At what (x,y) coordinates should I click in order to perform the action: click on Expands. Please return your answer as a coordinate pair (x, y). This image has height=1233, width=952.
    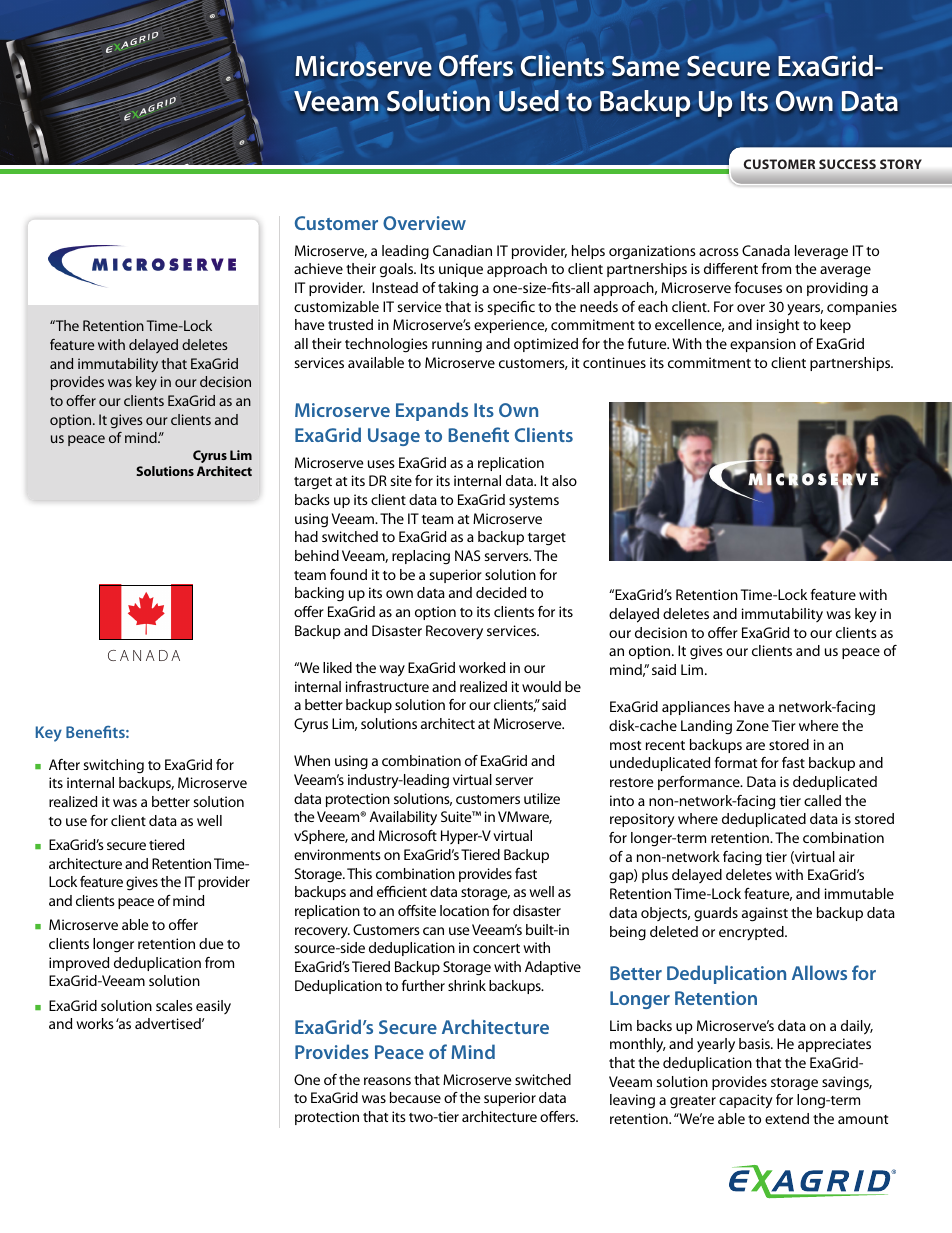
    Looking at the image, I should click on (432, 411).
